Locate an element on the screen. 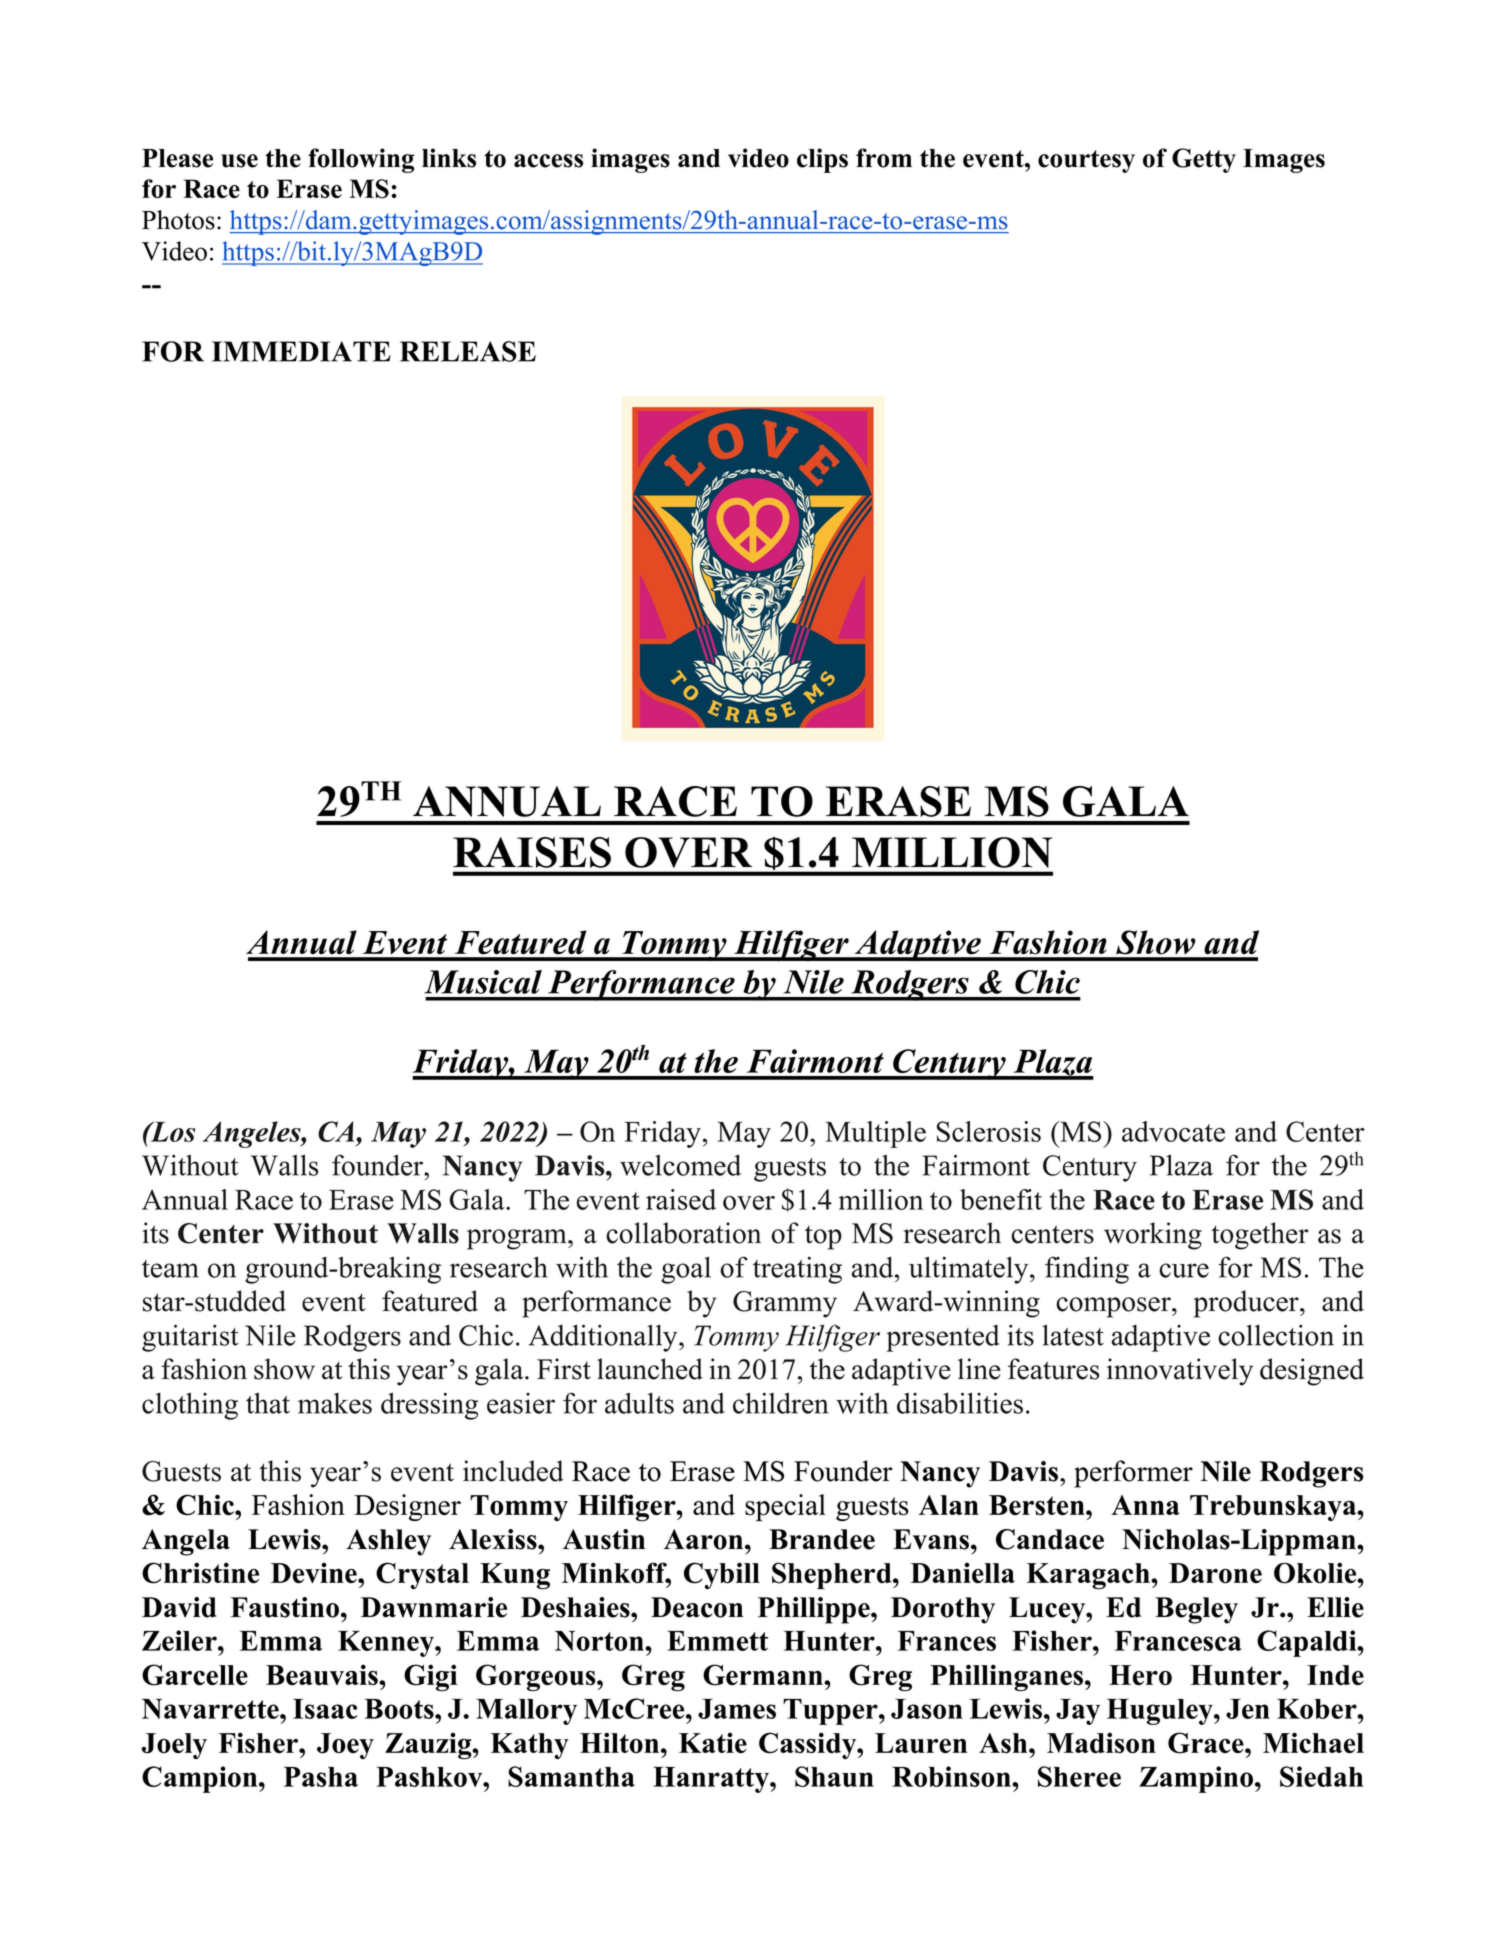  James is located at coordinates (737, 1709).
